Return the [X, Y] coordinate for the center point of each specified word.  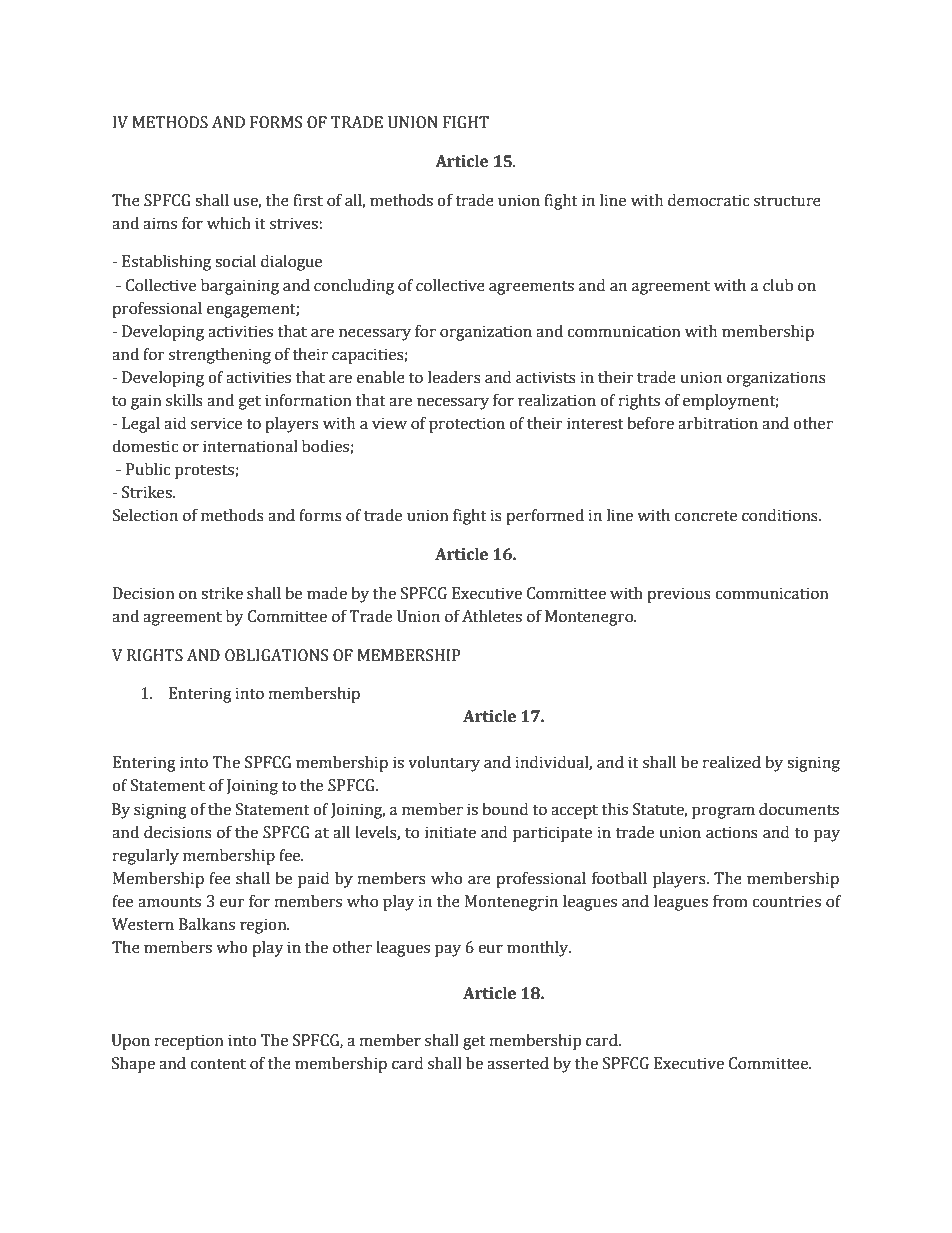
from [730, 901]
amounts [169, 902]
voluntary [444, 764]
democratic [708, 200]
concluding [354, 287]
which [229, 223]
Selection [145, 515]
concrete [705, 516]
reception [189, 1042]
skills [184, 400]
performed [545, 517]
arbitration [718, 423]
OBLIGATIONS [276, 655]
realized [732, 762]
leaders [454, 377]
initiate [450, 832]
